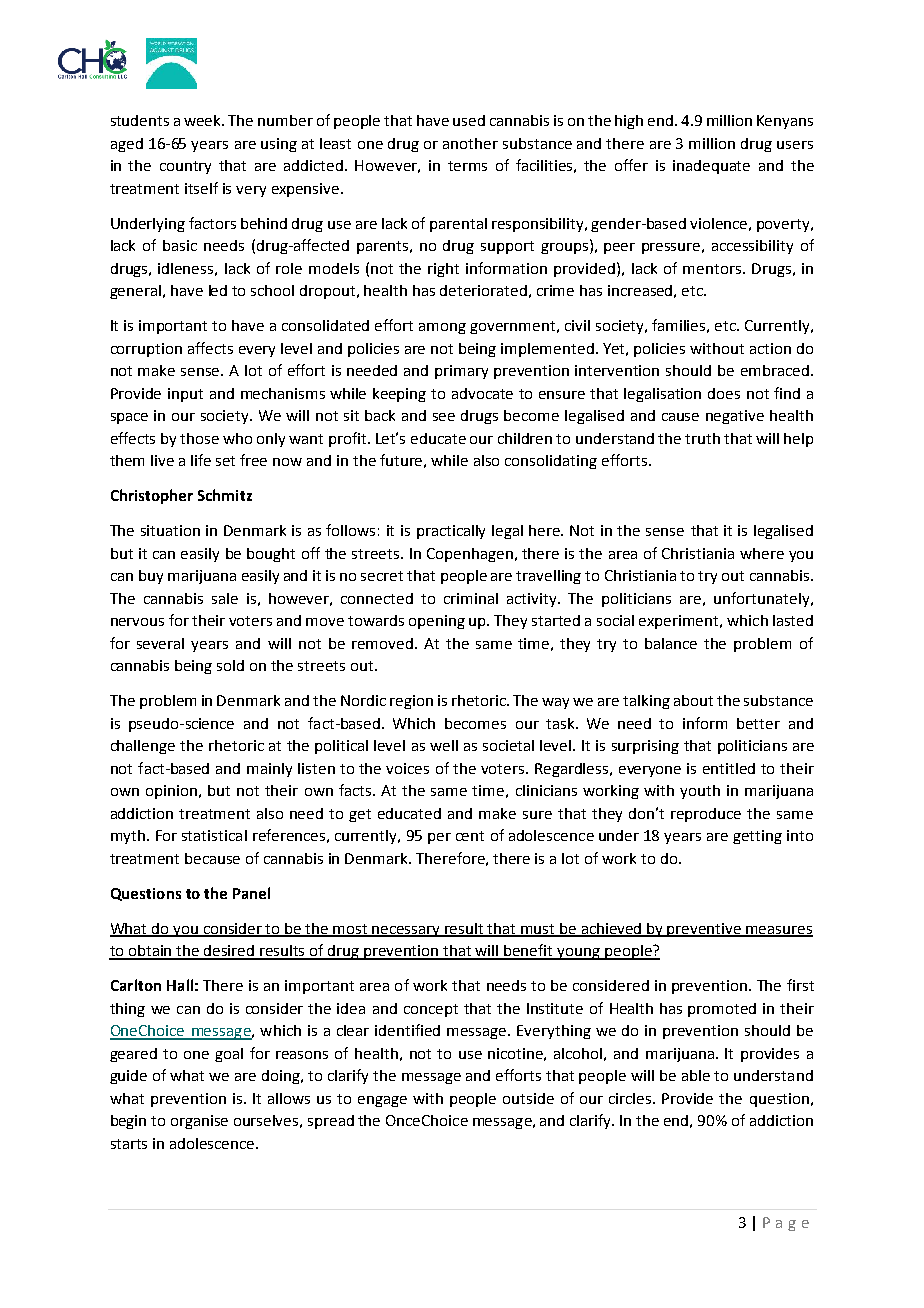  What do you see at coordinates (482, 393) in the screenshot?
I see `advocate` at bounding box center [482, 393].
